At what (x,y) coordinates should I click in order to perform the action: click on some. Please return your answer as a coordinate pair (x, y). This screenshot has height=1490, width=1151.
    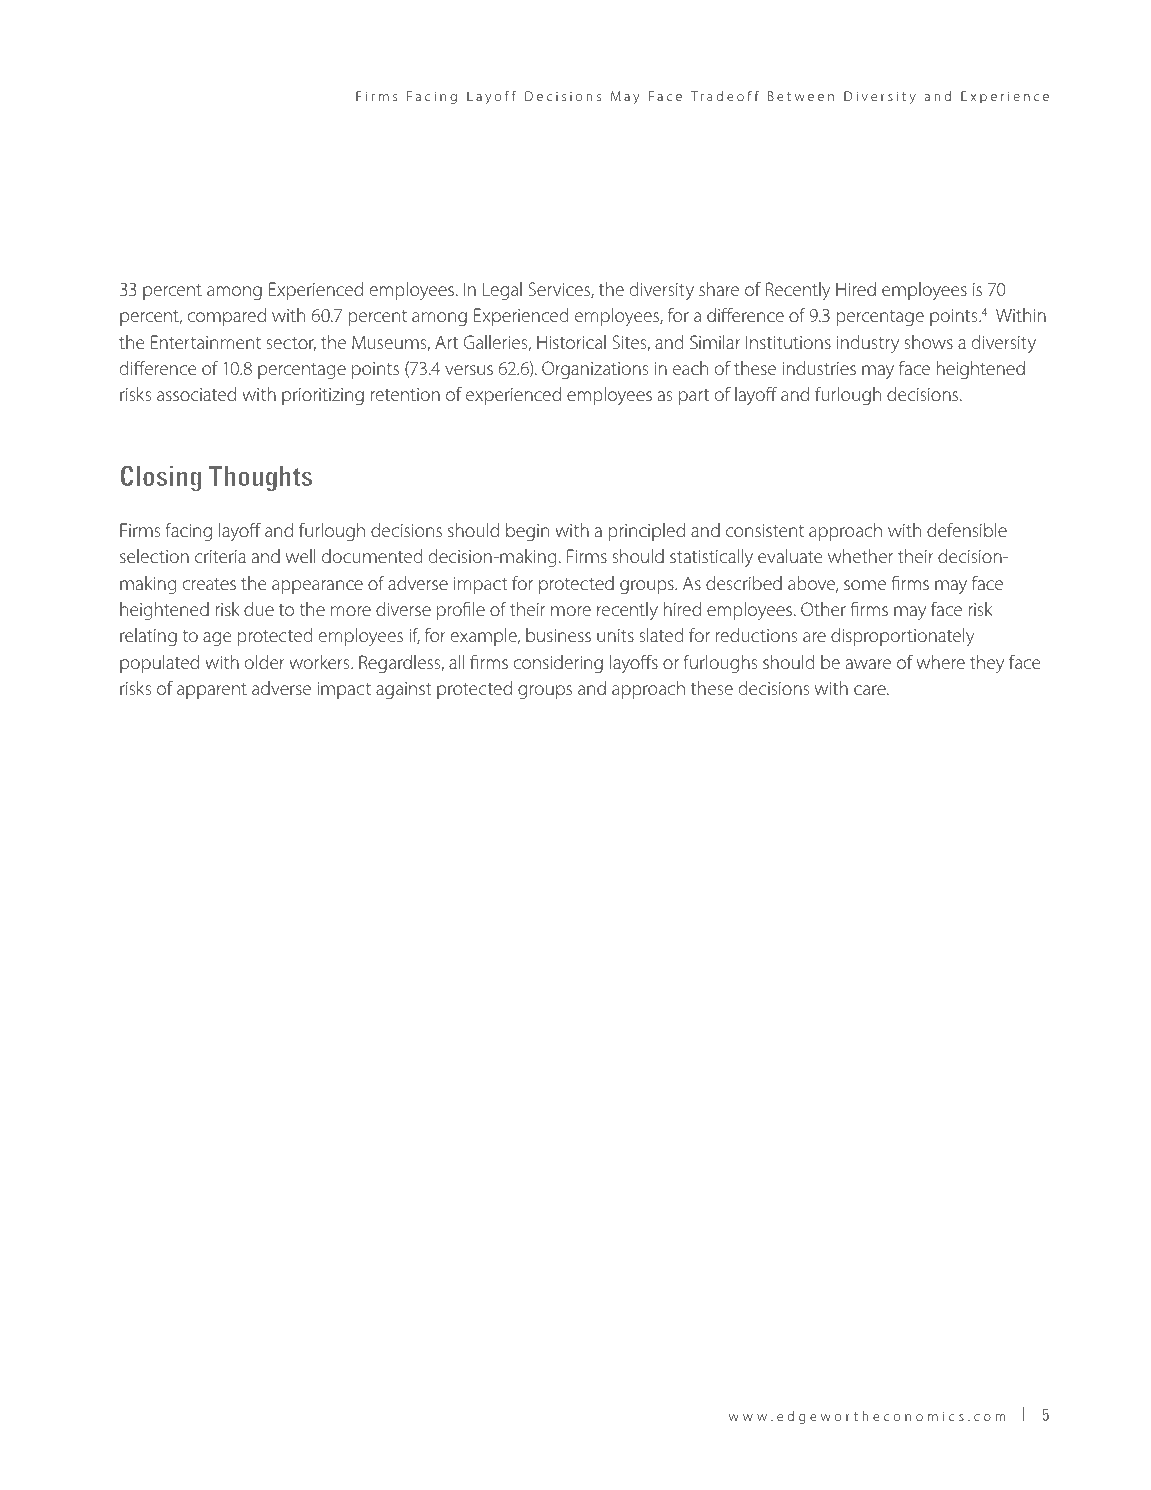
    Looking at the image, I should click on (865, 585).
